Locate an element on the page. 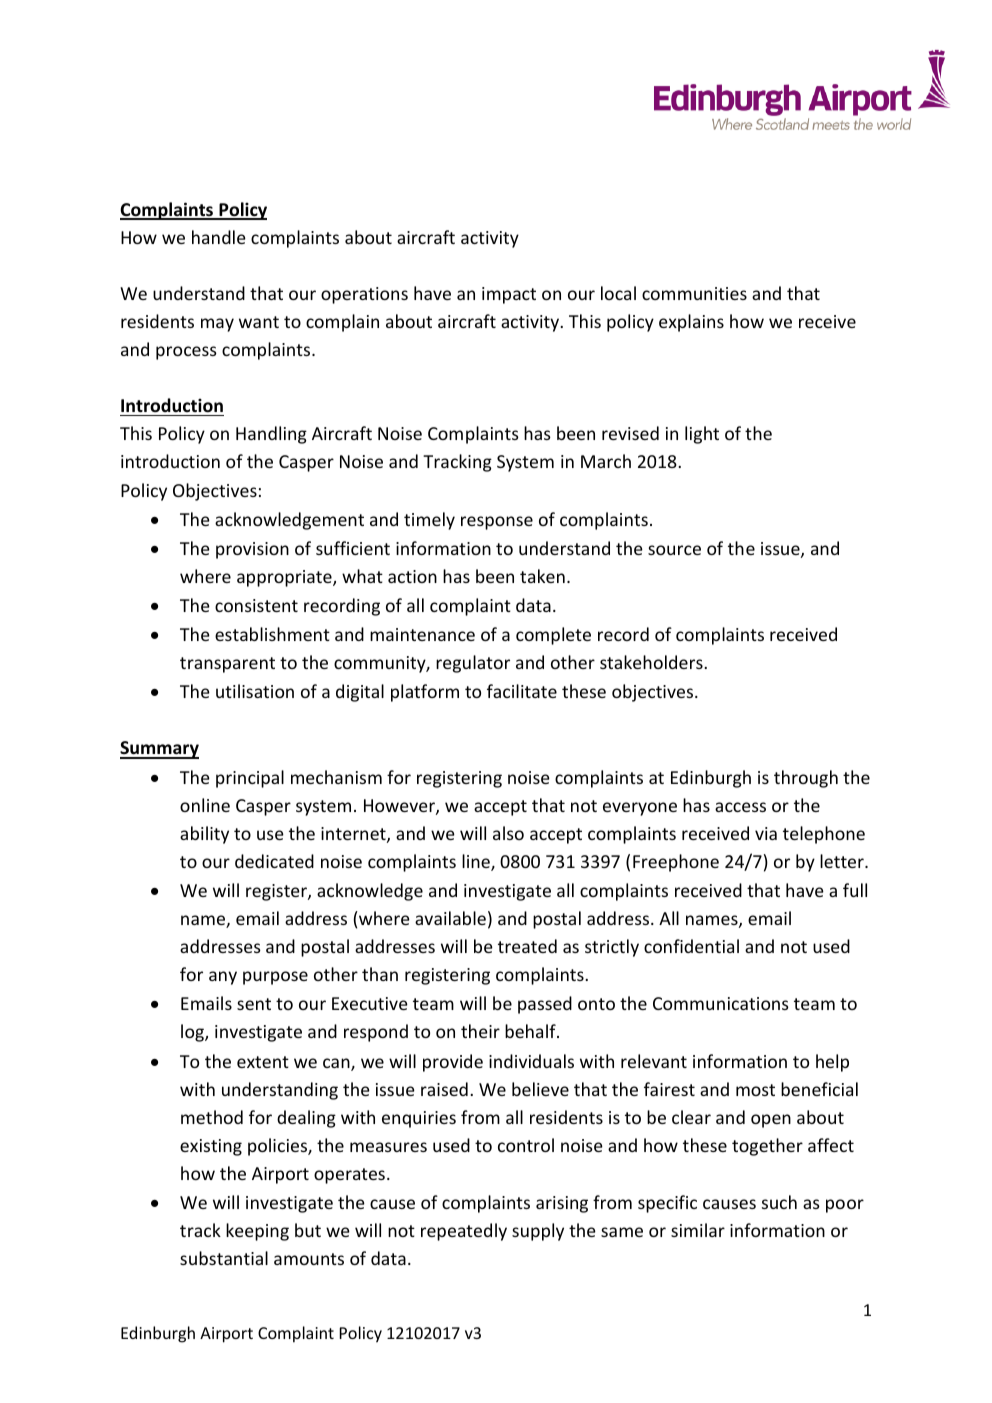 The height and width of the document is (1403, 992). principal is located at coordinates (250, 779).
